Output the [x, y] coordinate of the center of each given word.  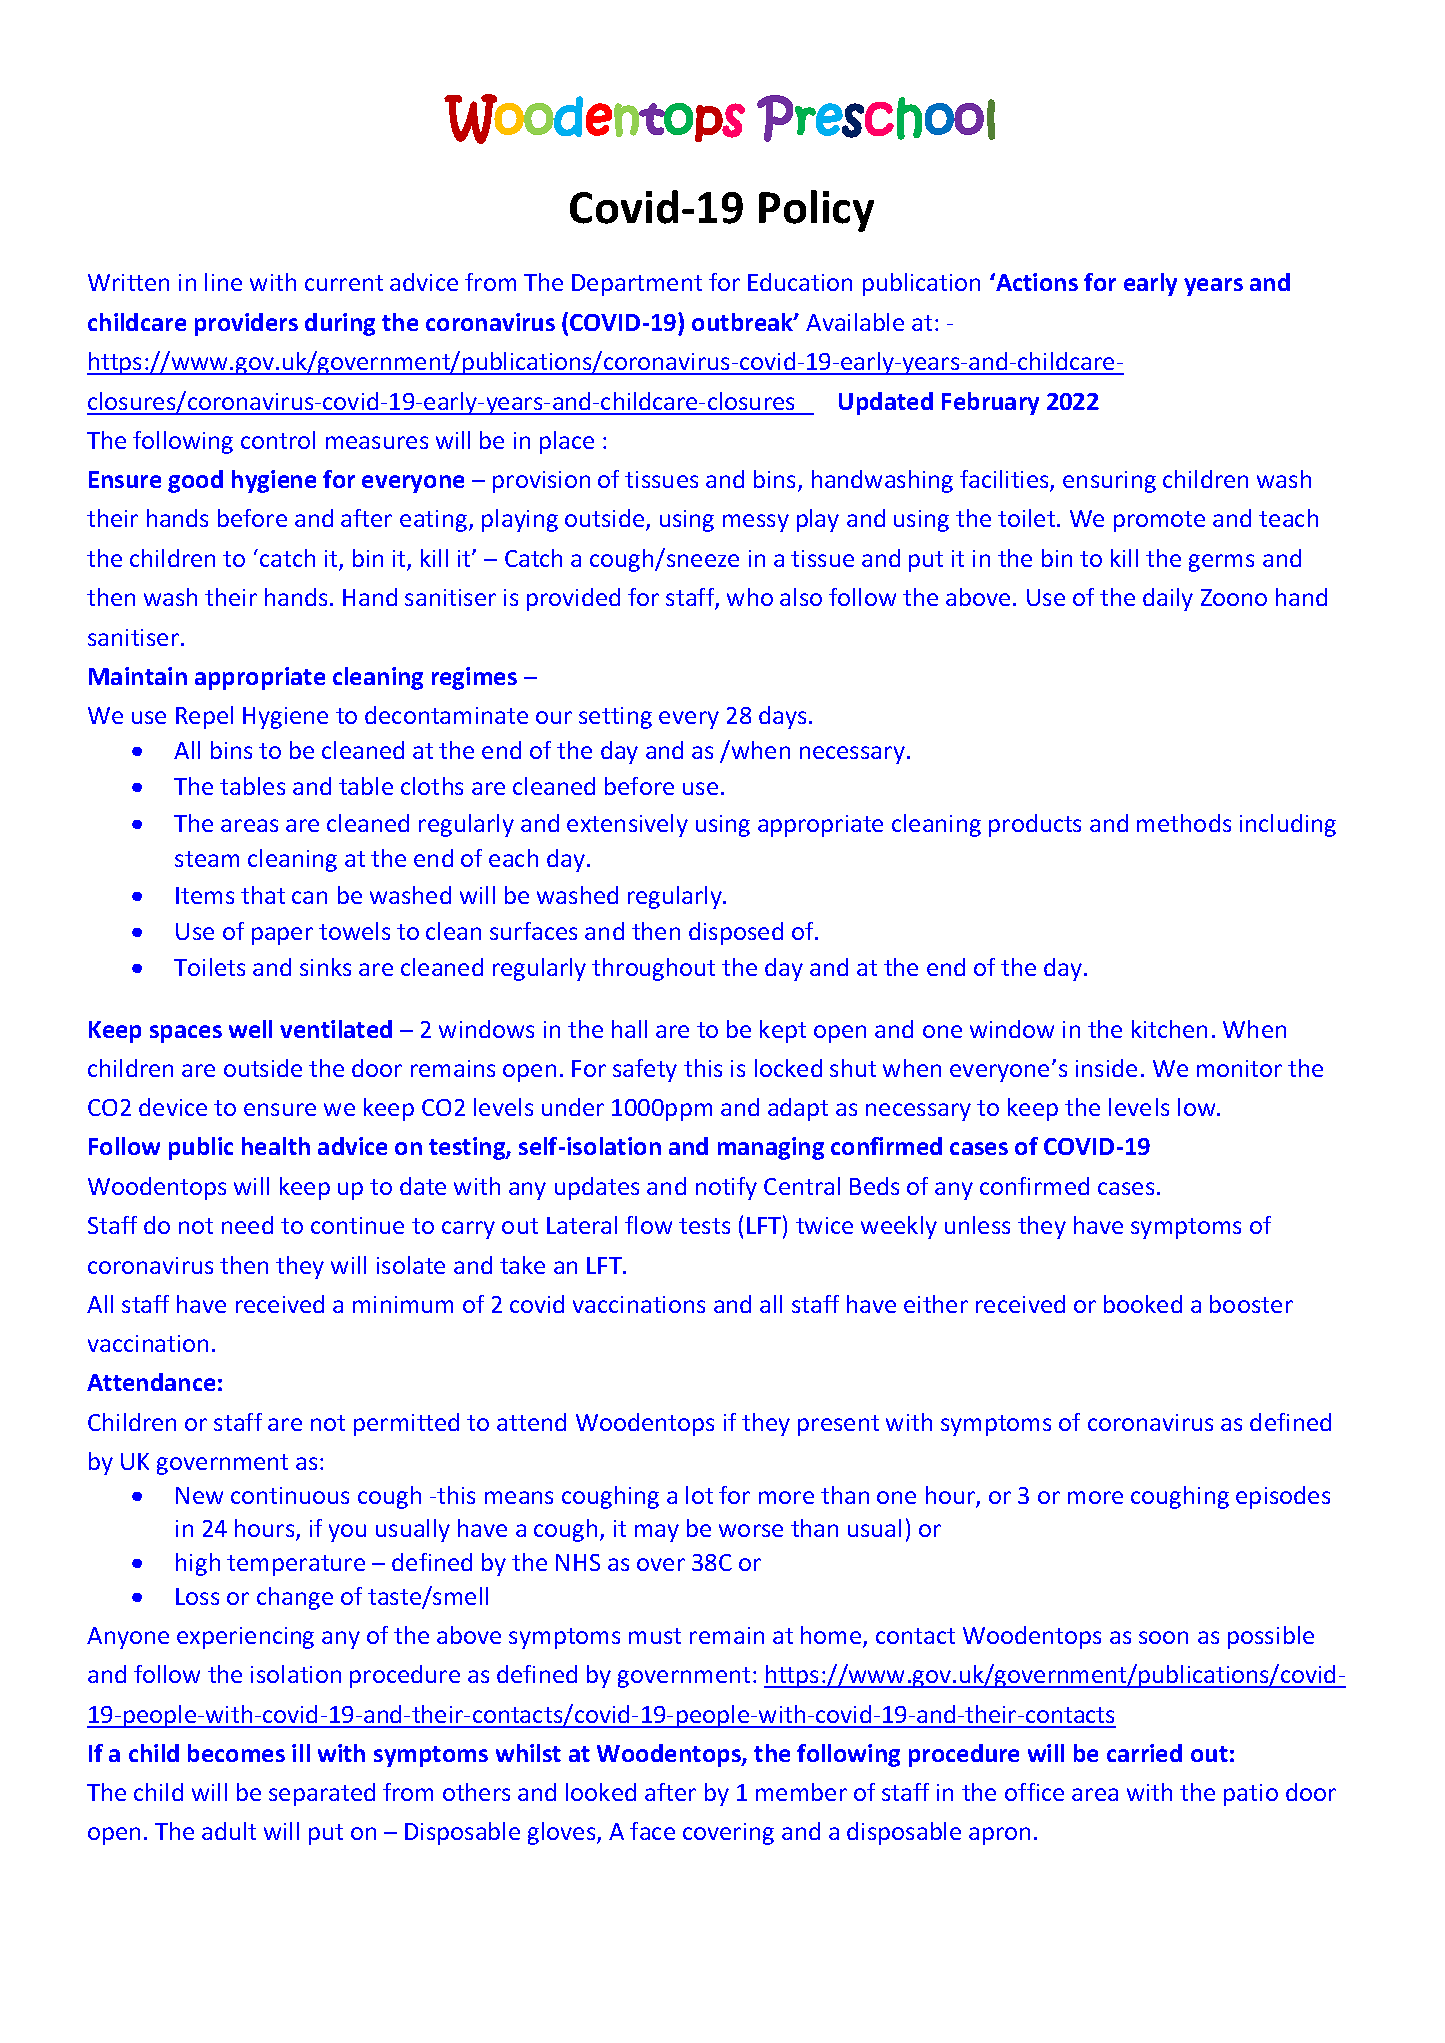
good [195, 481]
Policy [816, 211]
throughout [653, 969]
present [838, 1425]
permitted [406, 1424]
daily [1168, 599]
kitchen [1169, 1029]
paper [282, 936]
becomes [236, 1753]
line [223, 282]
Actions [1036, 282]
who [750, 597]
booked [1143, 1304]
